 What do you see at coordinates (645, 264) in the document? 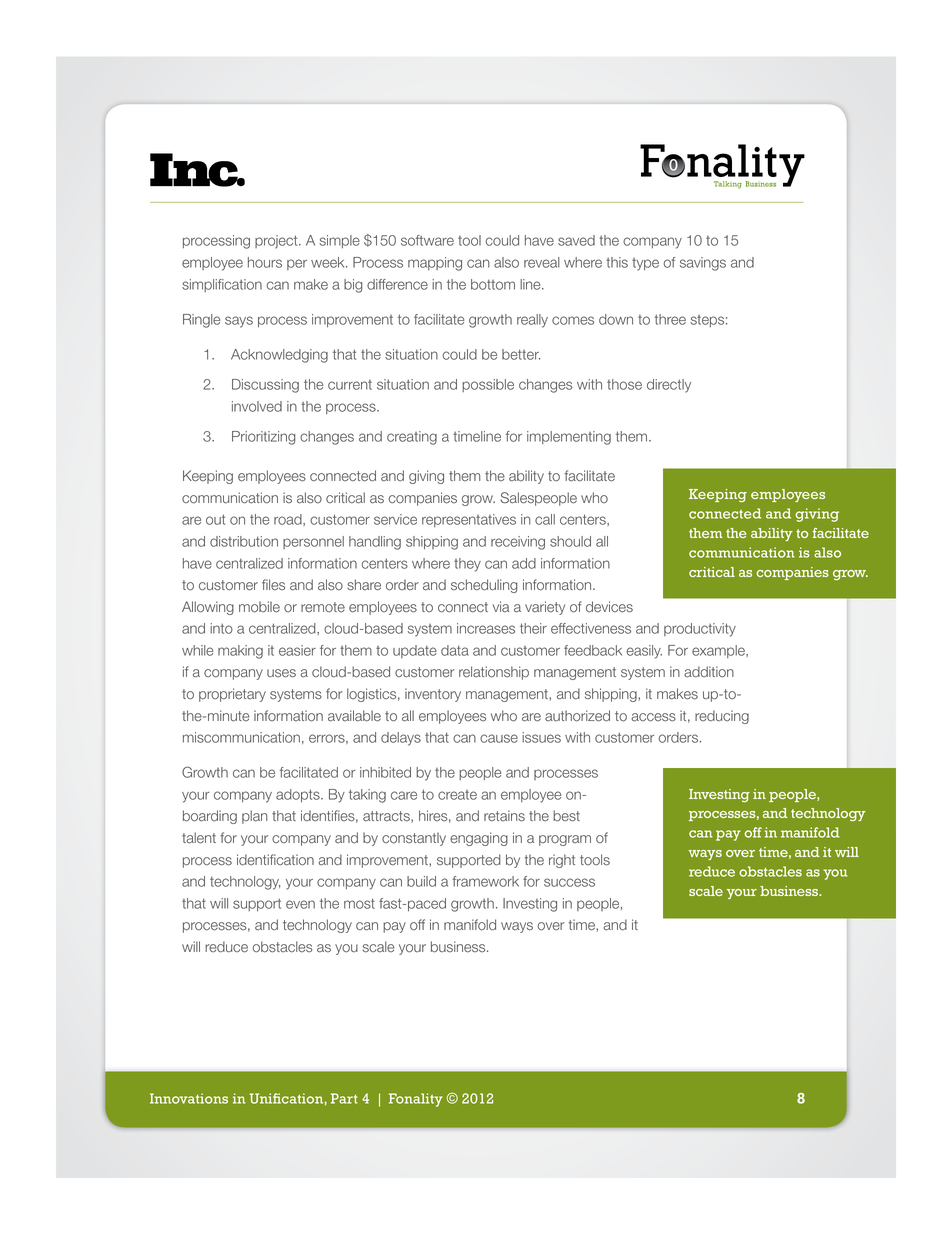
I see `type` at bounding box center [645, 264].
